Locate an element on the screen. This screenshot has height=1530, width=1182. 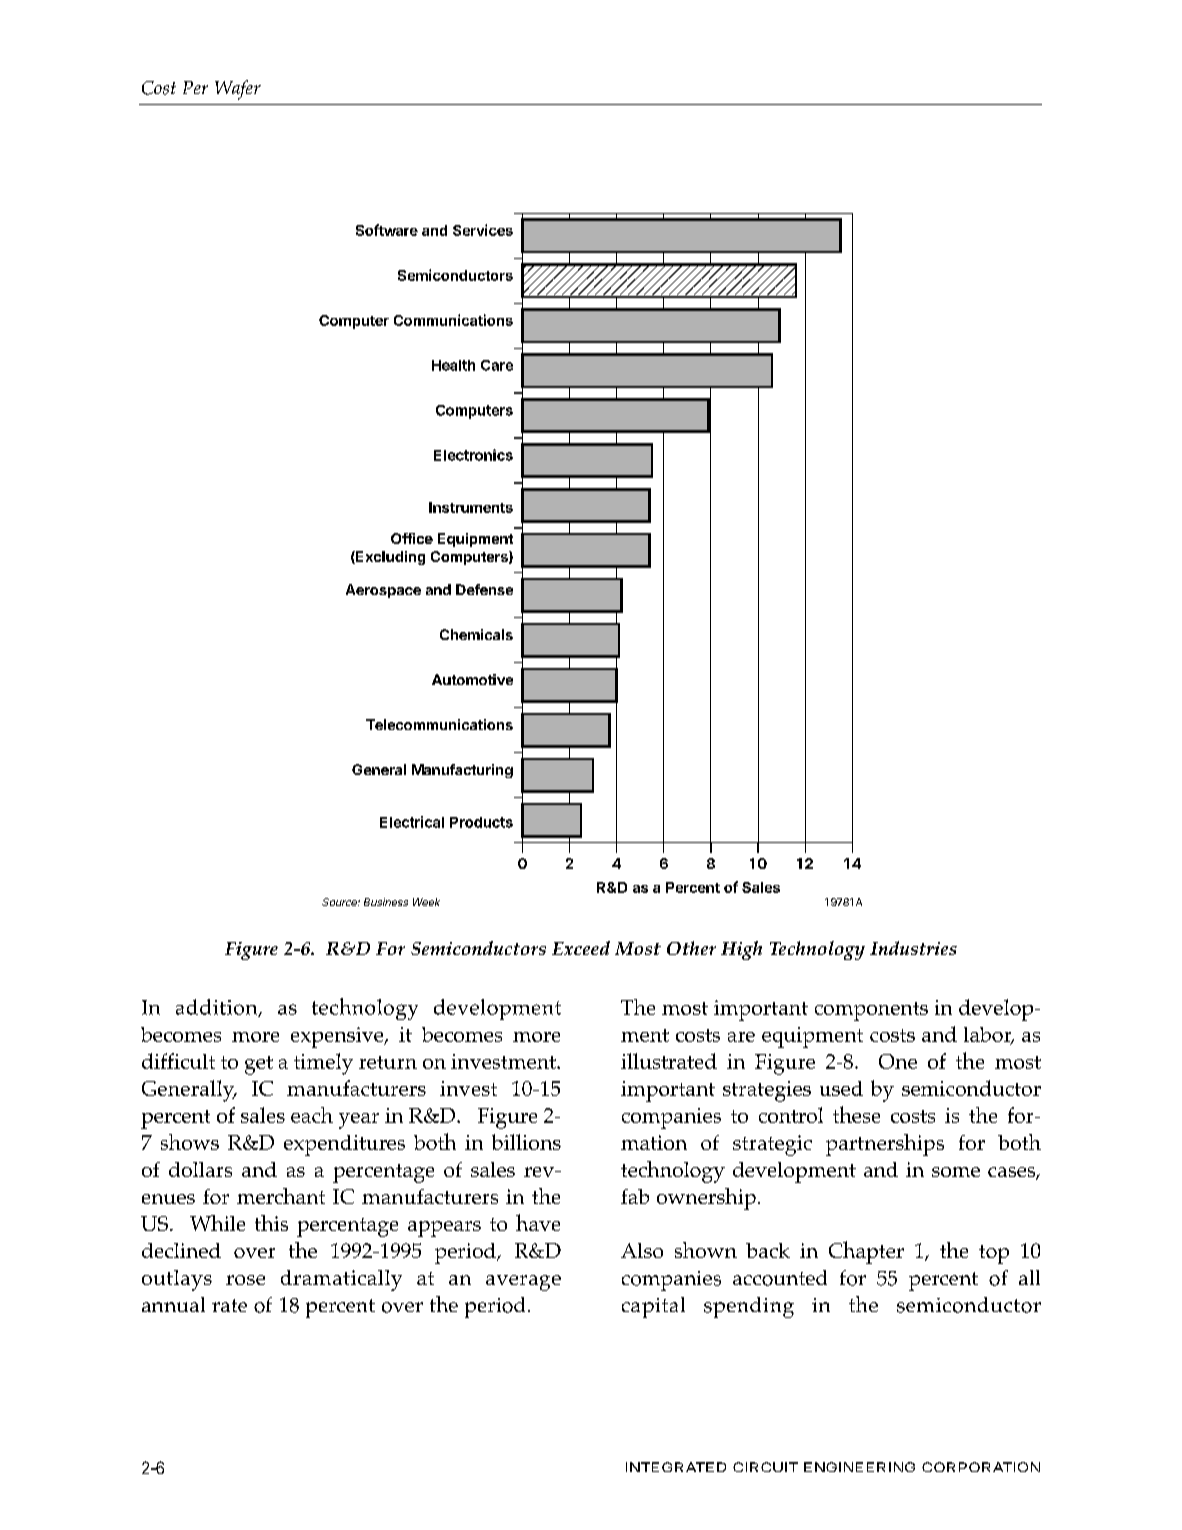
Care is located at coordinates (497, 365).
